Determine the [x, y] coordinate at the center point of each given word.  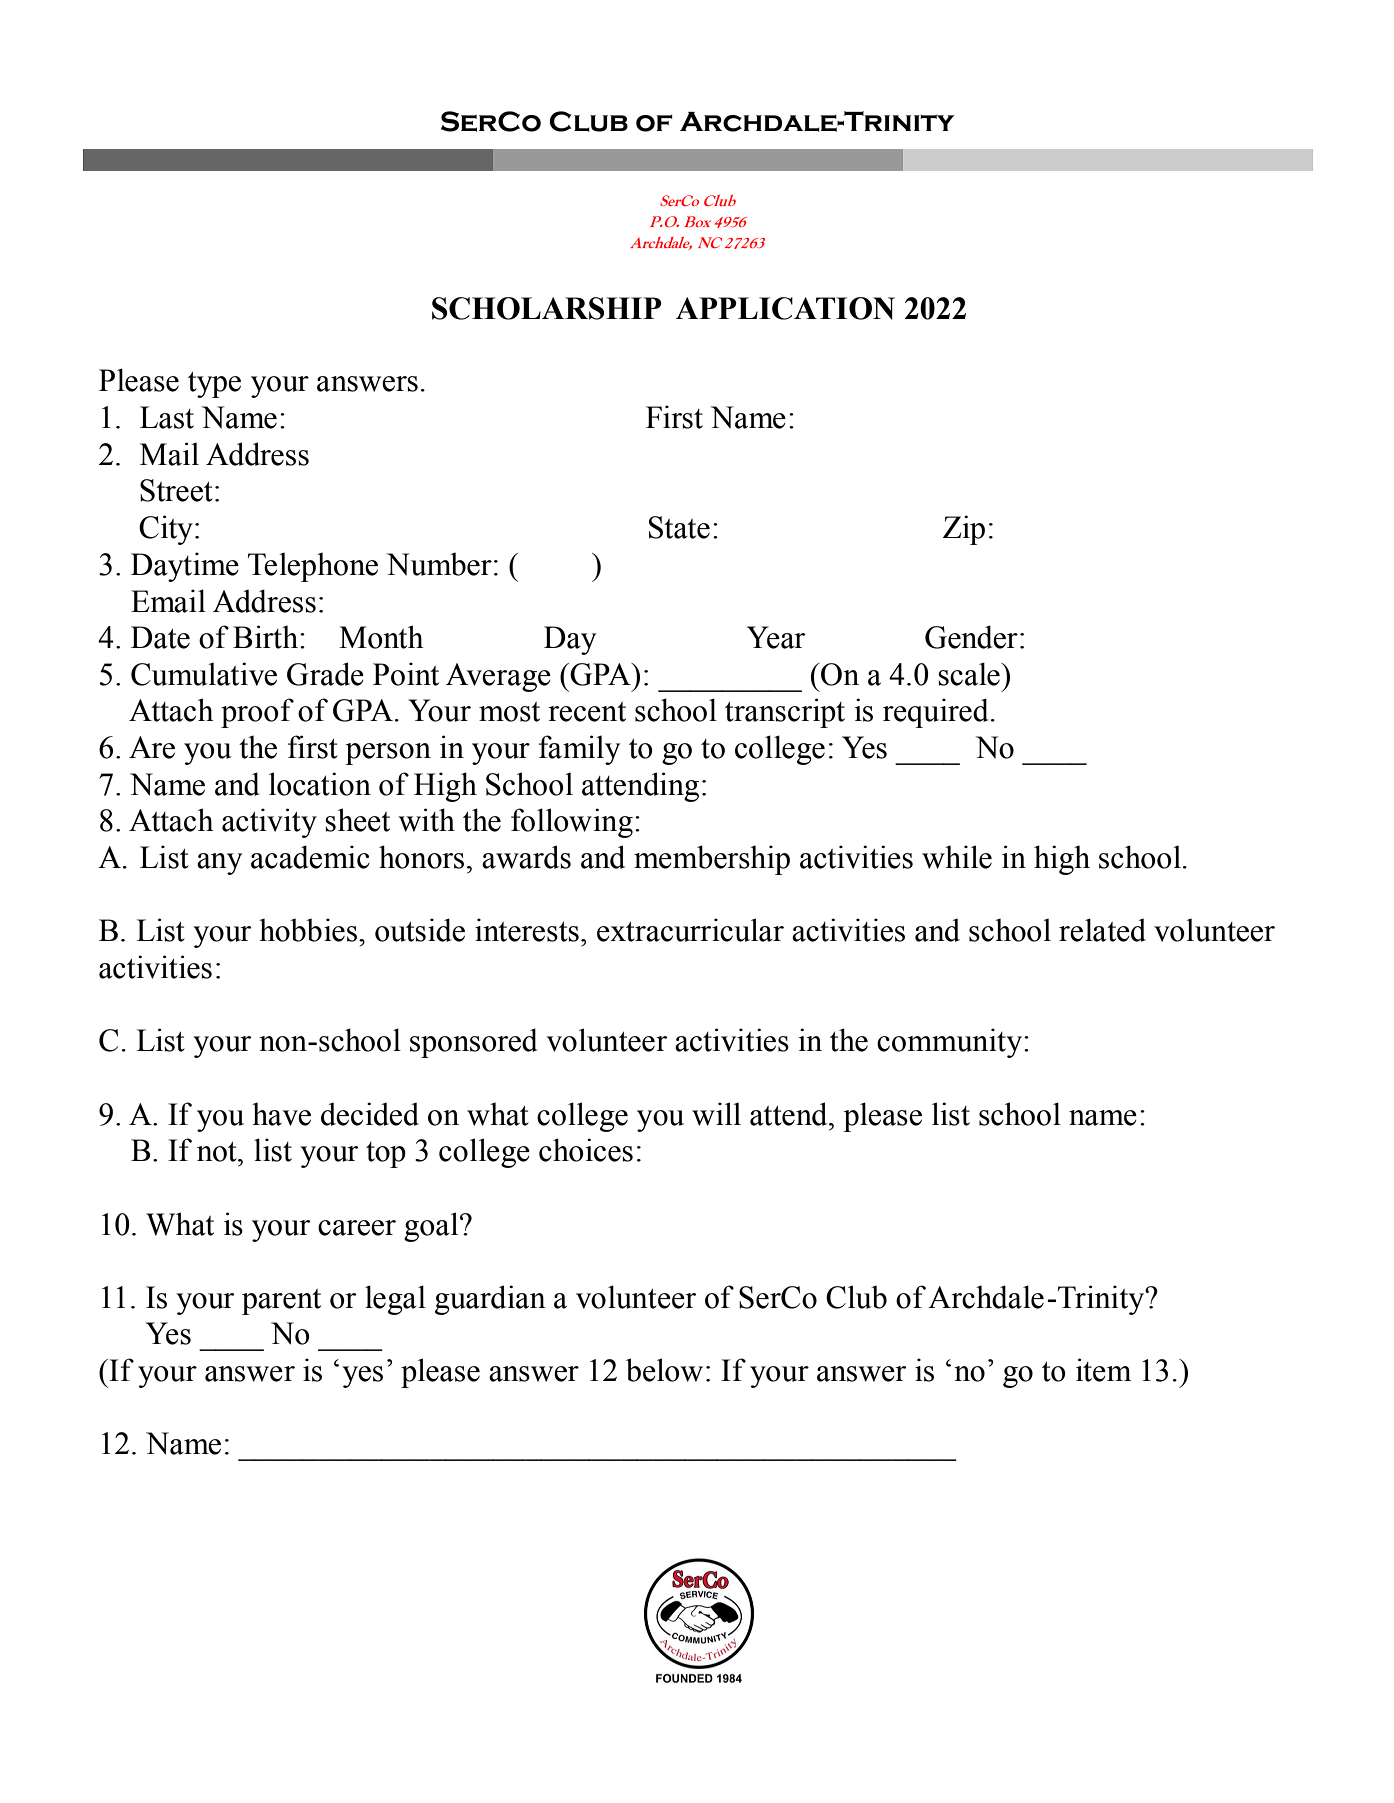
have [281, 1114]
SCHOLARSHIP [547, 308]
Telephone [313, 567]
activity [269, 823]
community [951, 1043]
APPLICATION [785, 308]
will [716, 1114]
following [572, 823]
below [664, 1370]
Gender [971, 637]
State [679, 527]
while [957, 857]
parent [281, 1302]
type [214, 385]
